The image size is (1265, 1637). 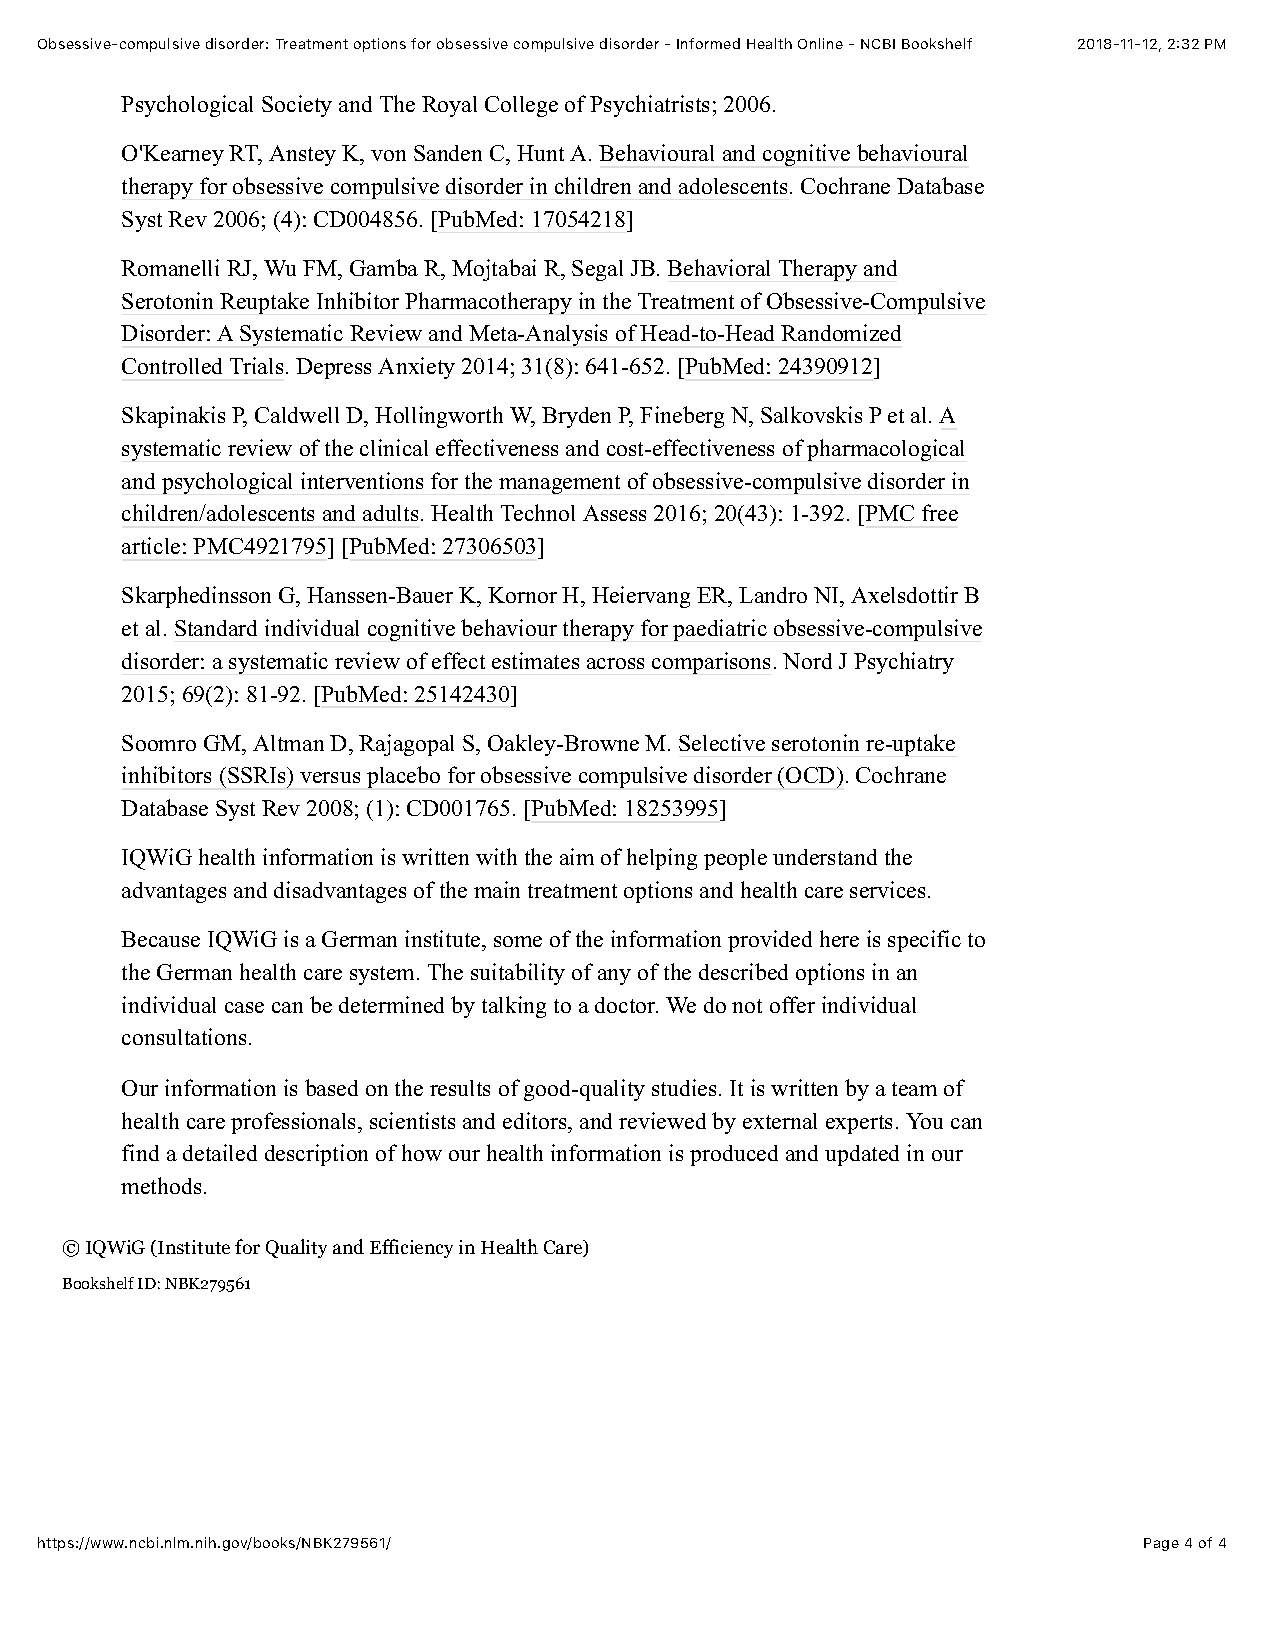 I want to click on produced, so click(x=734, y=1155).
